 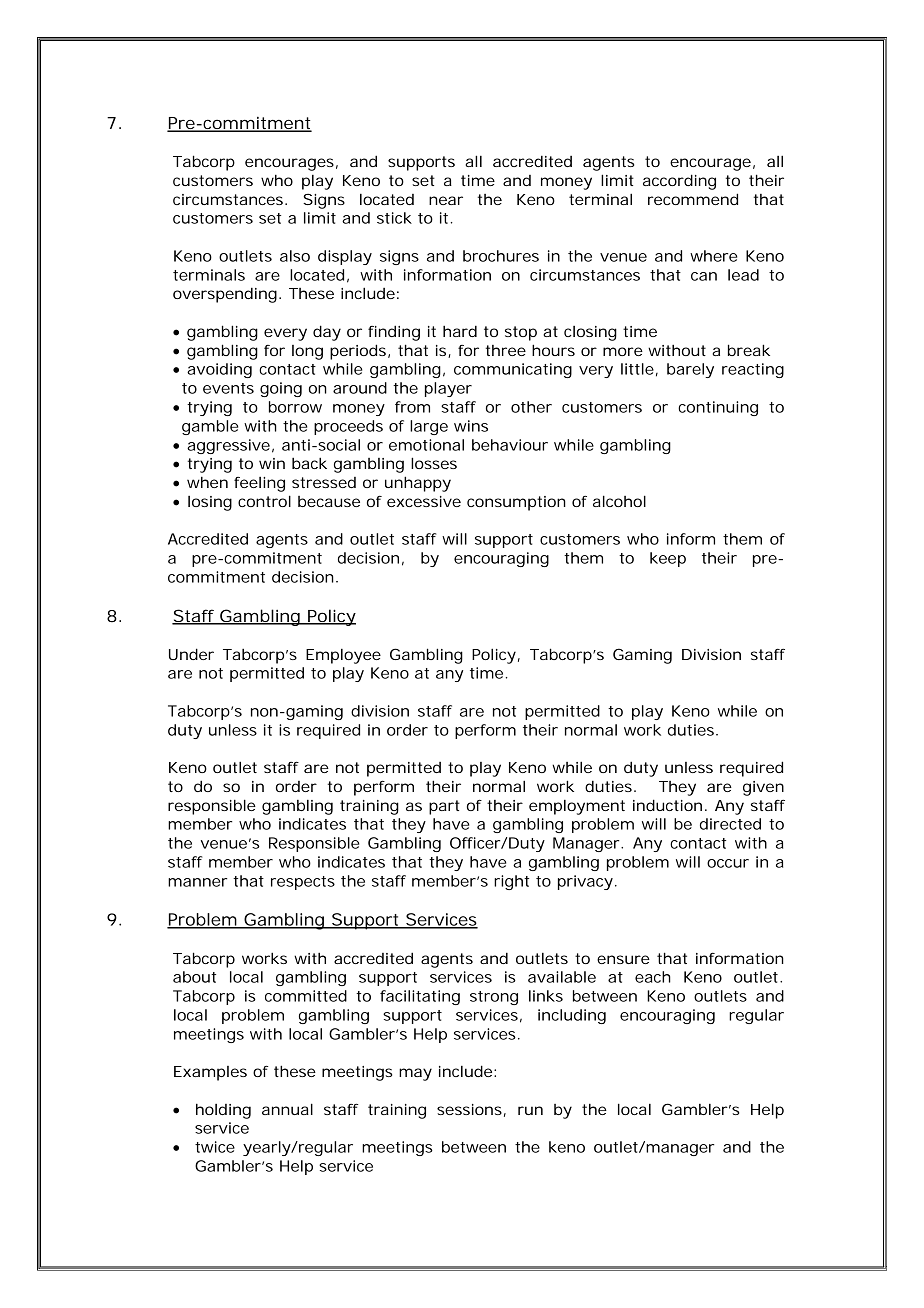 I want to click on run, so click(x=530, y=1110).
